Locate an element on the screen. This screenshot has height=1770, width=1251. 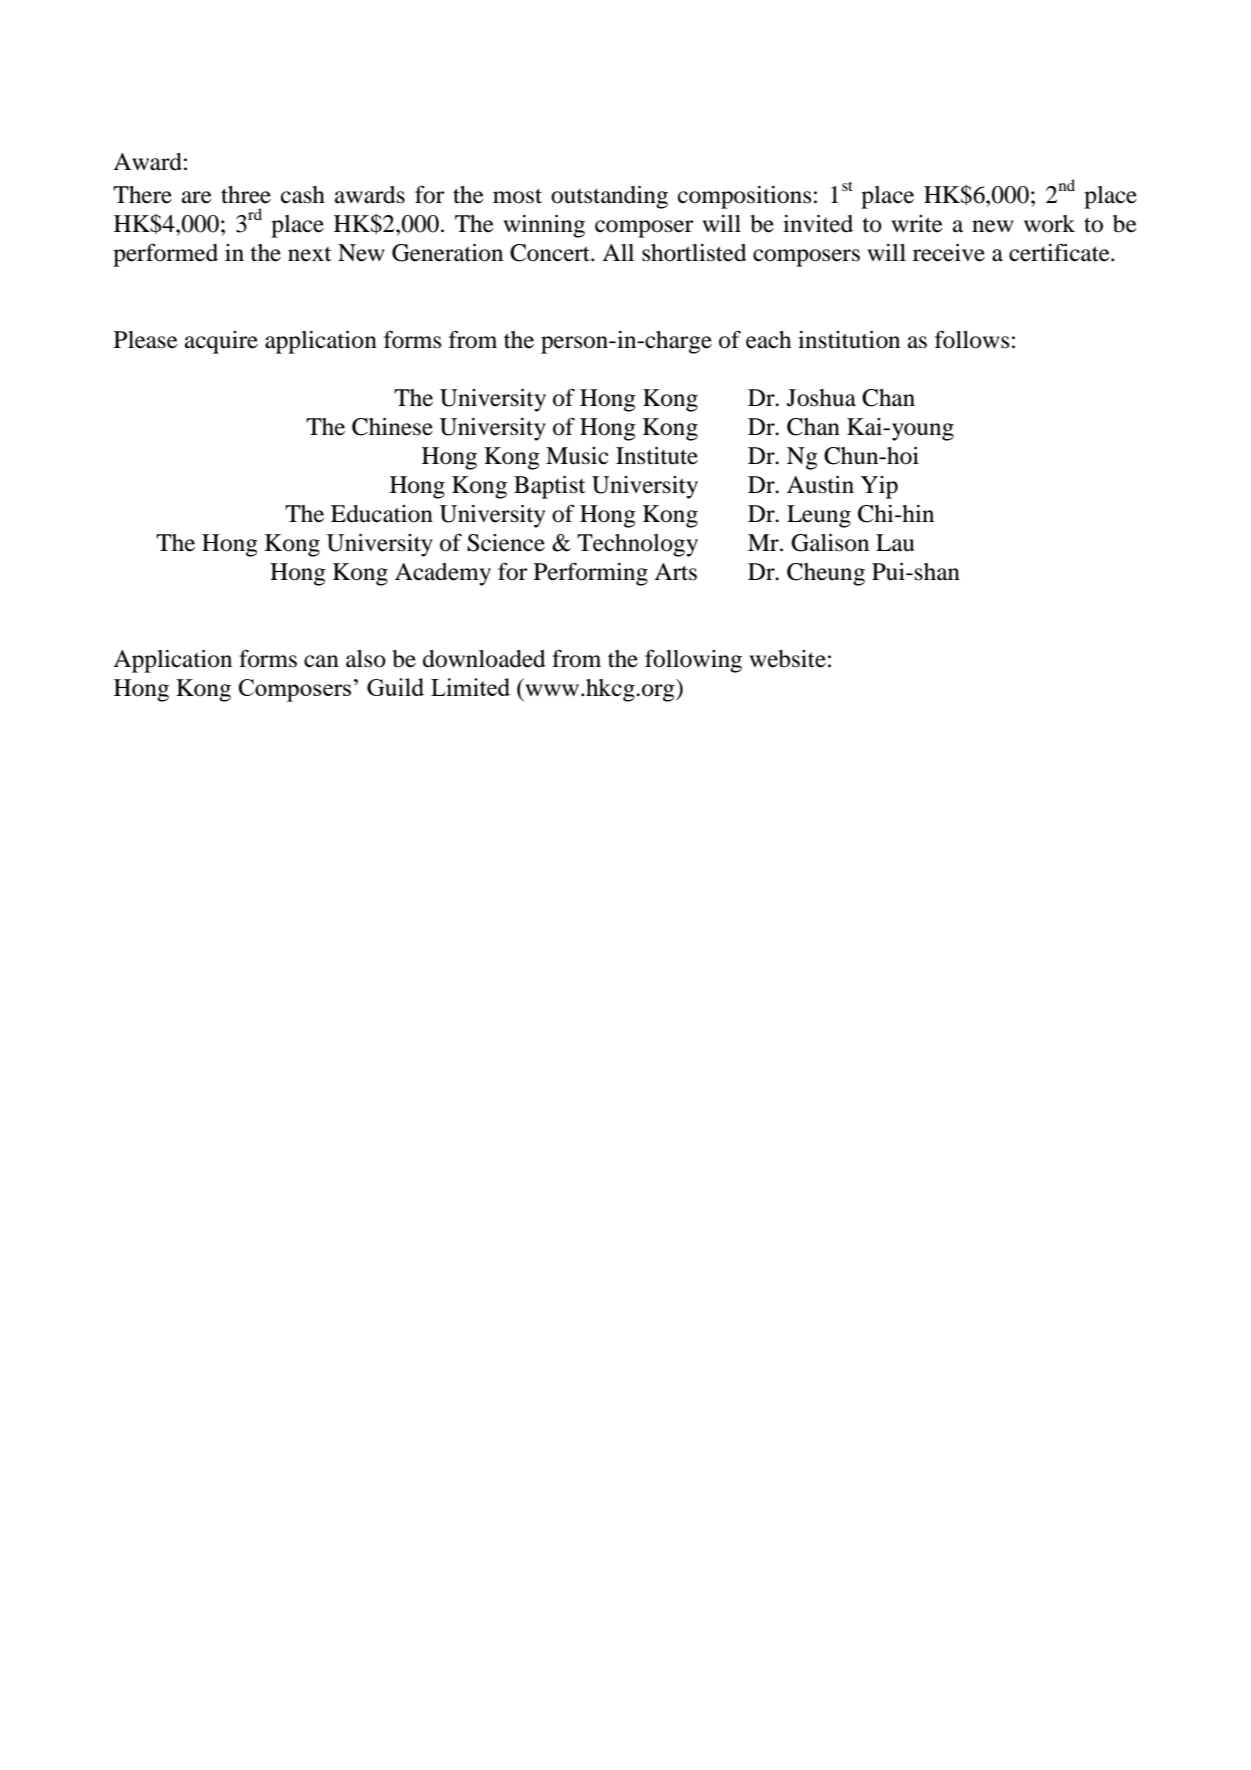
website is located at coordinates (787, 659).
